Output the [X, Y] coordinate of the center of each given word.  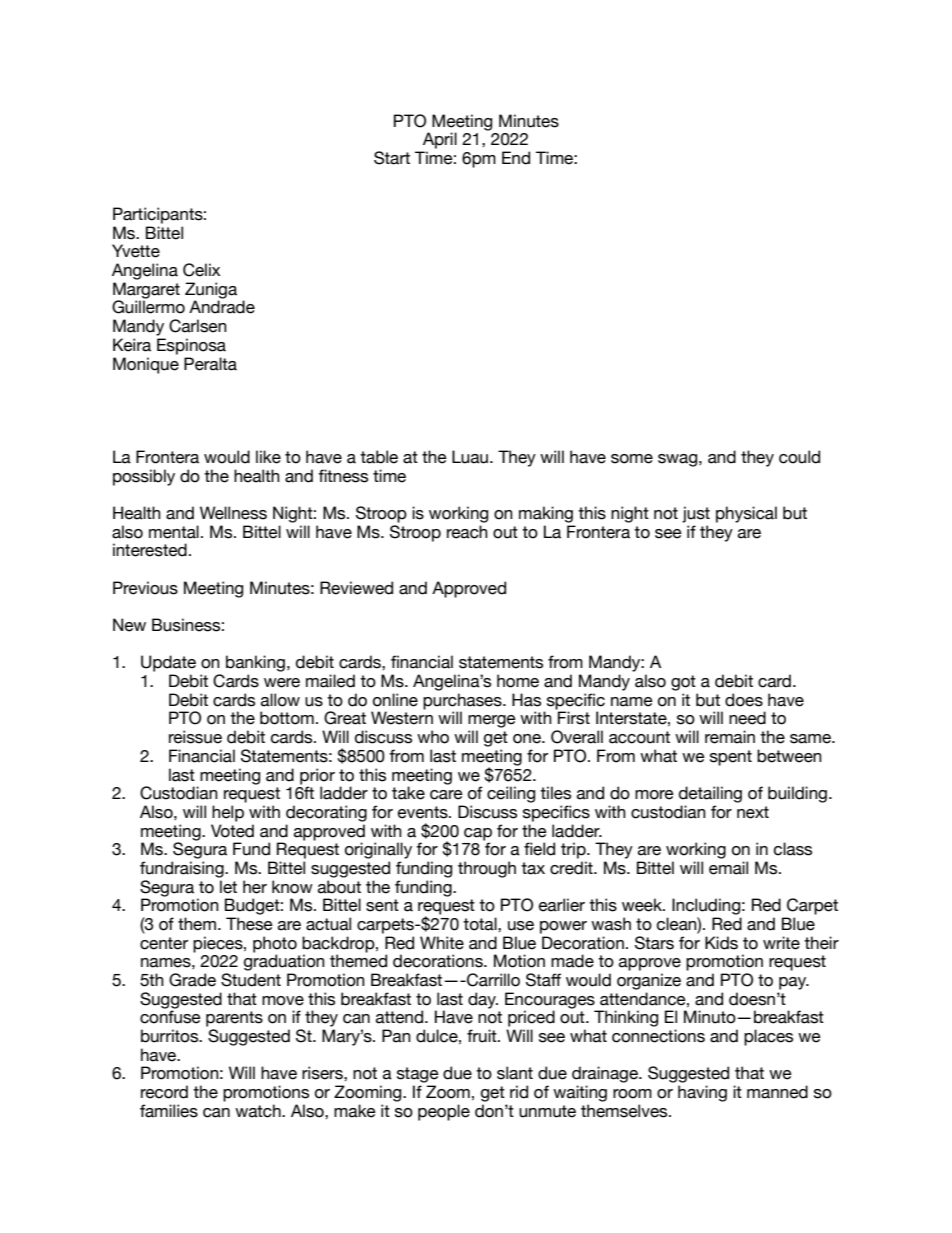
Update [168, 663]
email [728, 868]
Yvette [136, 251]
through [487, 869]
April [440, 140]
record [164, 1092]
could [799, 457]
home [518, 681]
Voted [232, 831]
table [379, 457]
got [683, 683]
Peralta [210, 364]
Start [392, 158]
